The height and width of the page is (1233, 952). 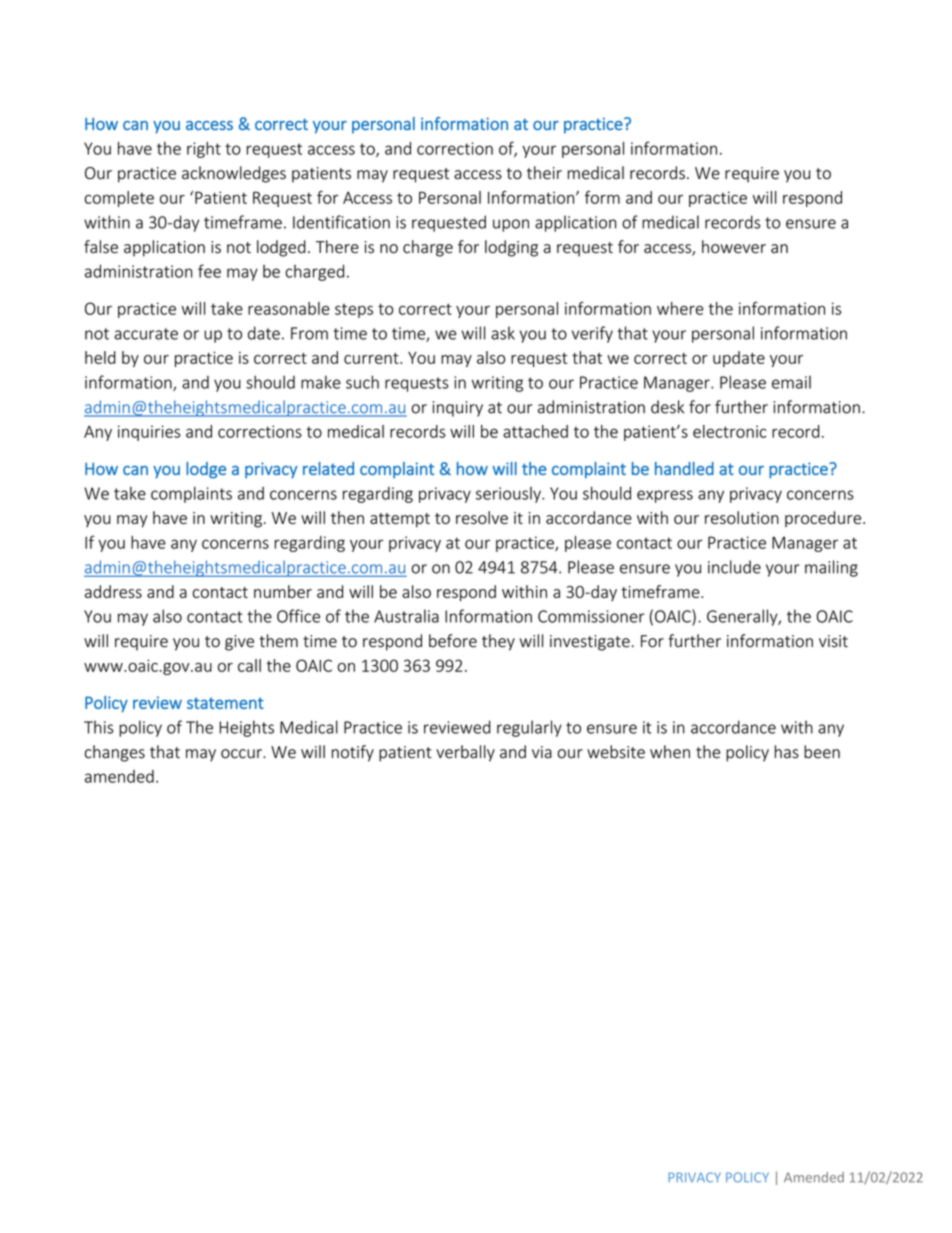 I want to click on right, so click(x=204, y=150).
